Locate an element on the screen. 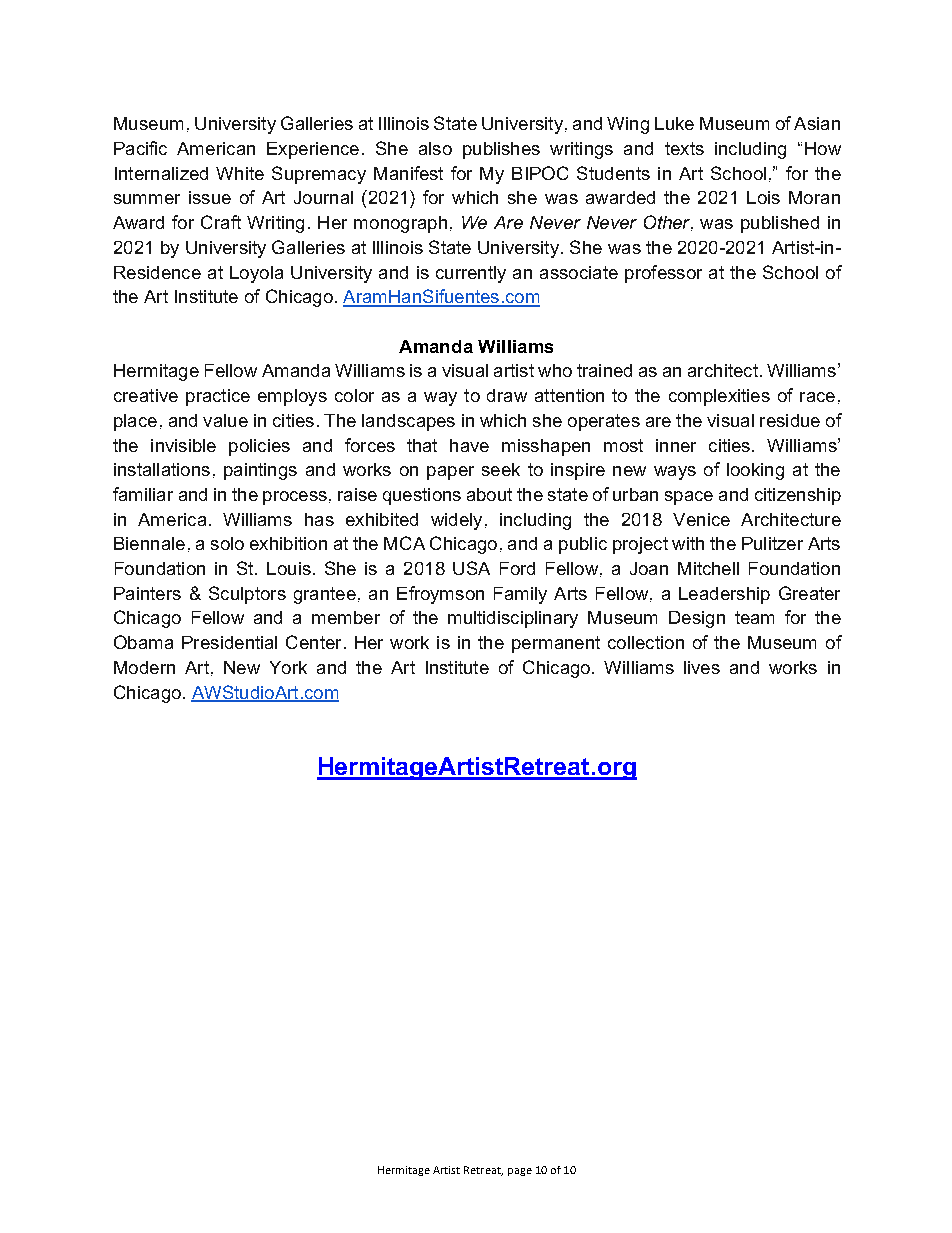  York is located at coordinates (288, 667).
